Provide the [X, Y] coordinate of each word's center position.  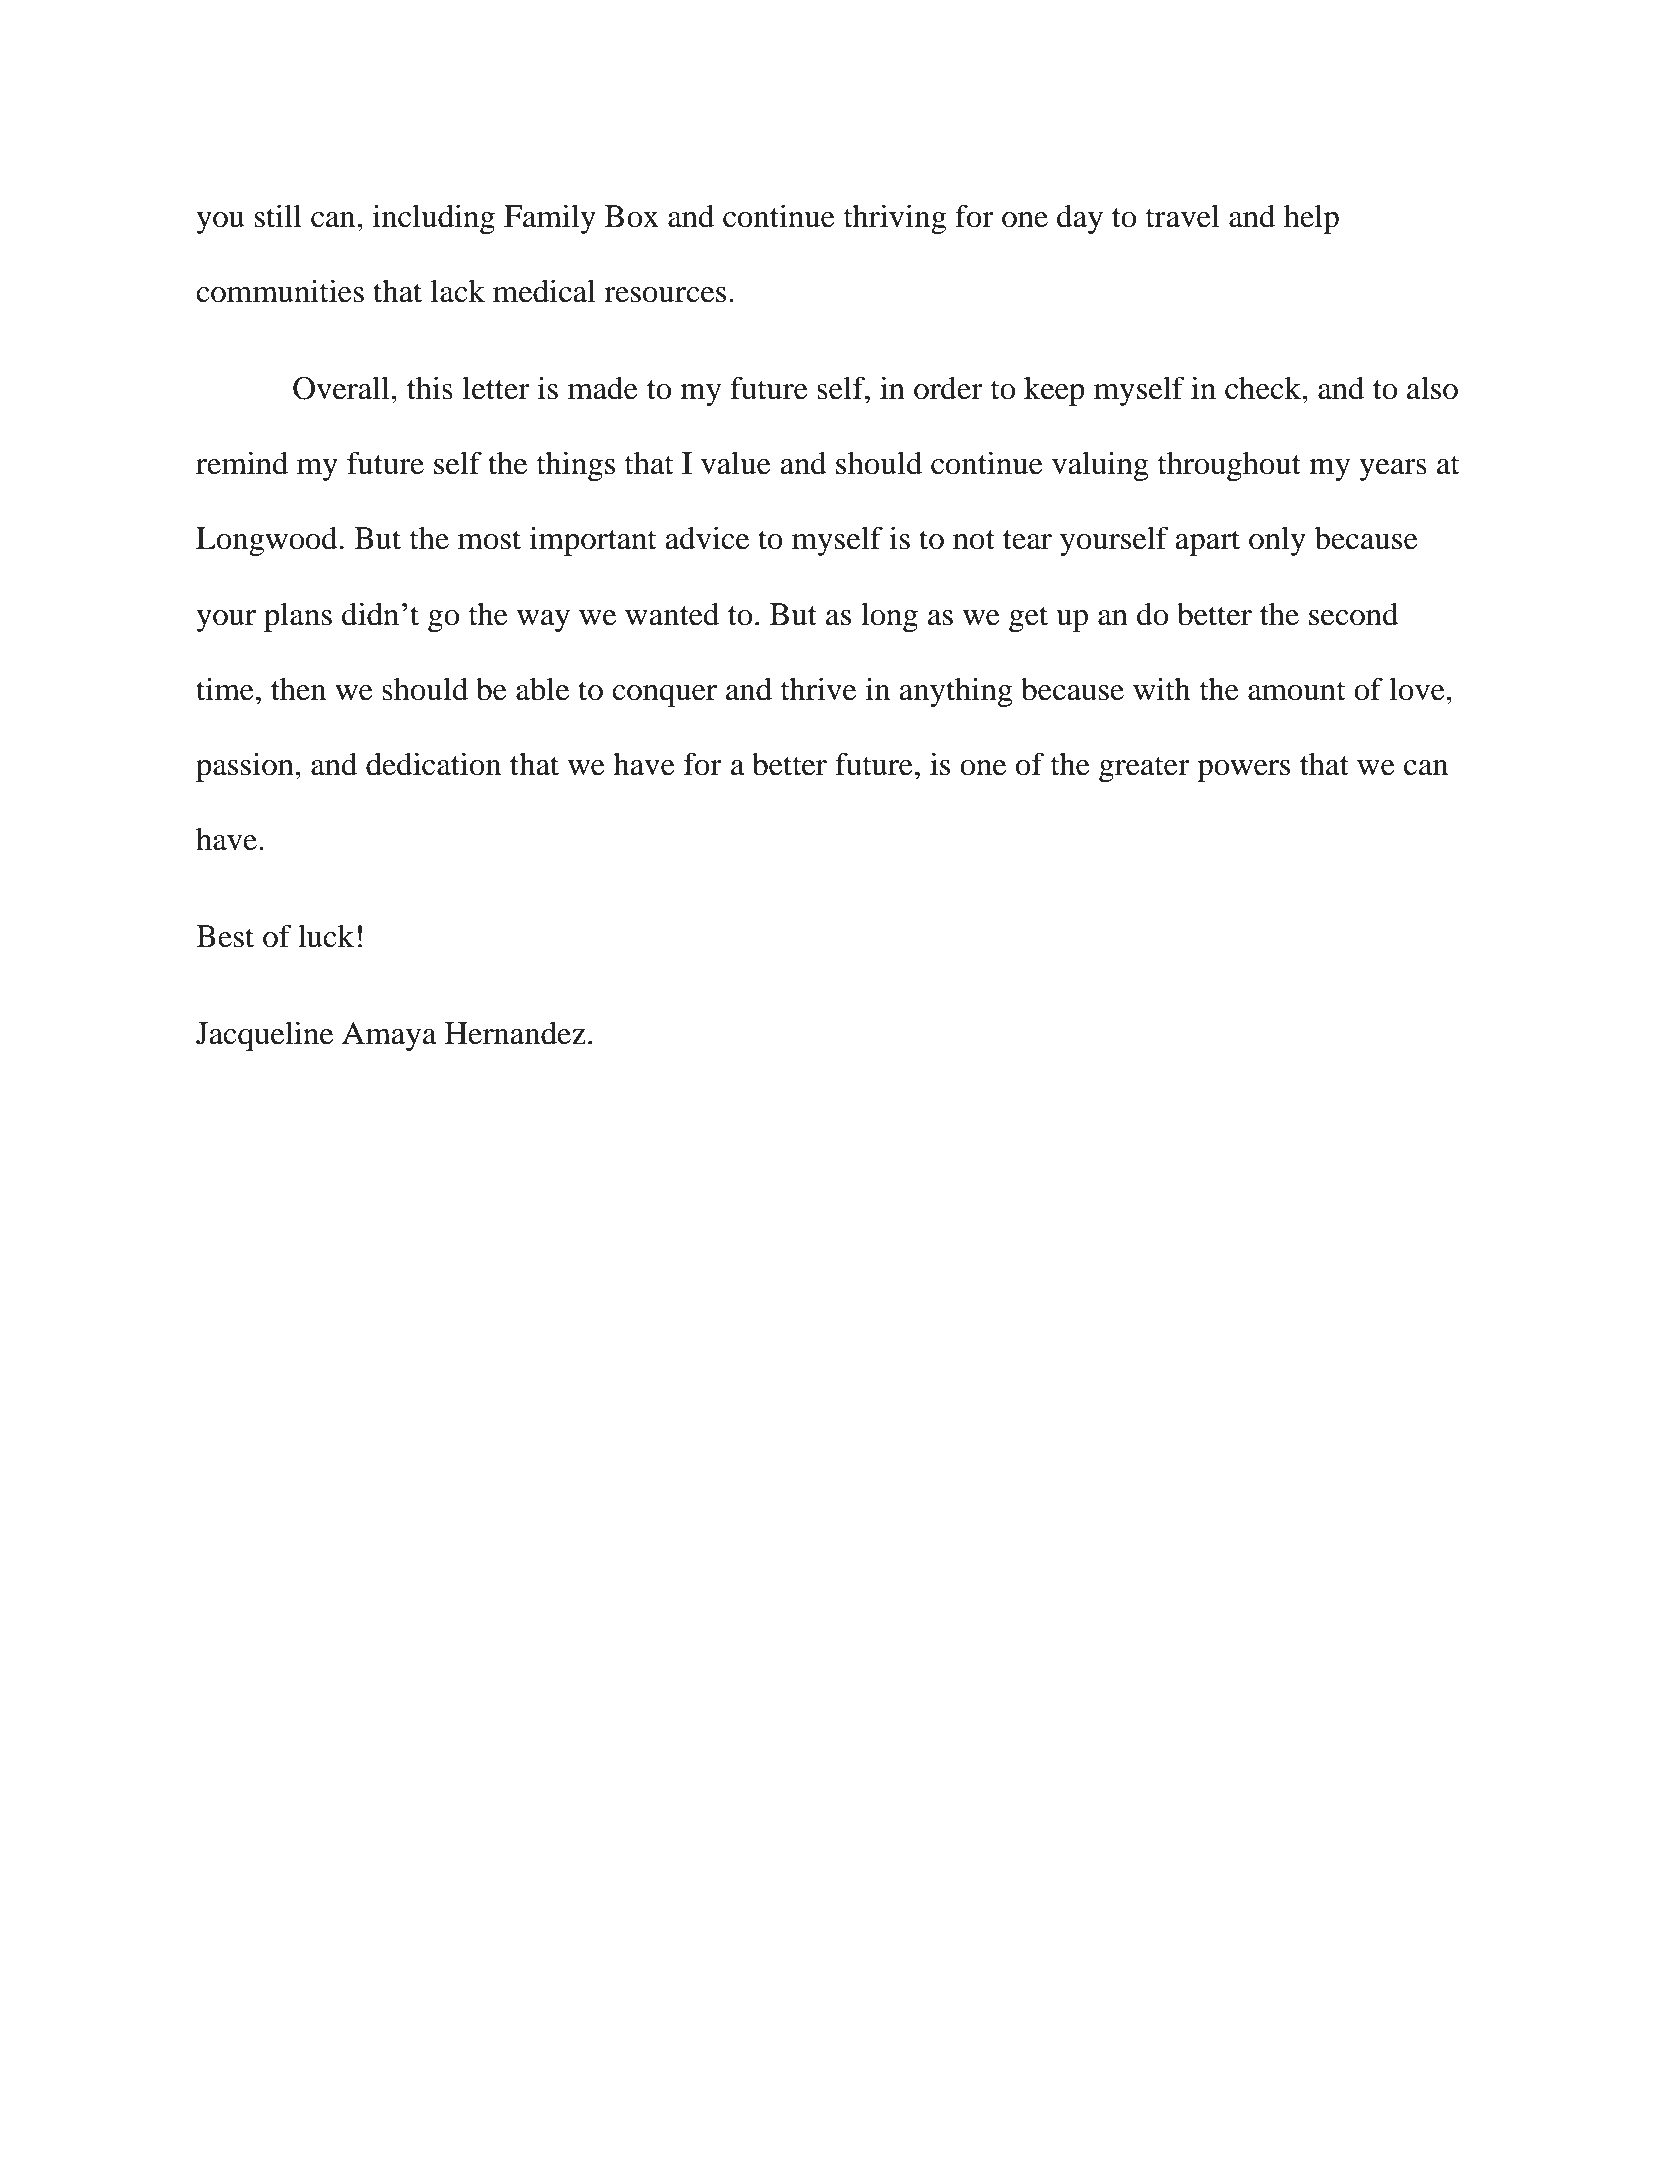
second [1354, 614]
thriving [895, 219]
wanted [672, 614]
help [1311, 219]
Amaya [389, 1036]
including [434, 219]
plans [298, 617]
